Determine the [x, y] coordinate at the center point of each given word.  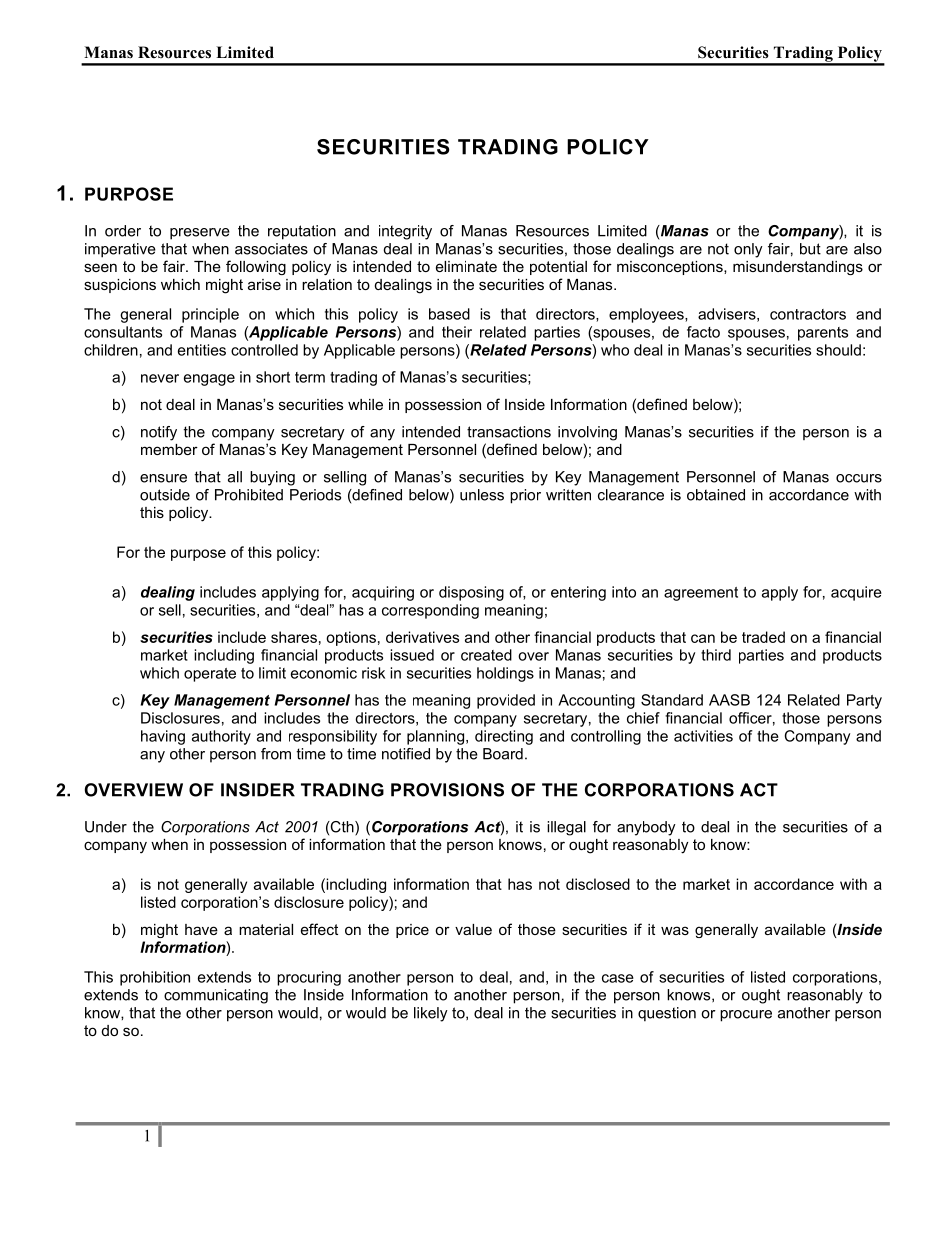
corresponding [430, 611]
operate [210, 675]
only [748, 250]
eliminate [466, 266]
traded [763, 637]
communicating [216, 996]
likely [431, 1014]
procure [746, 1016]
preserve [200, 234]
